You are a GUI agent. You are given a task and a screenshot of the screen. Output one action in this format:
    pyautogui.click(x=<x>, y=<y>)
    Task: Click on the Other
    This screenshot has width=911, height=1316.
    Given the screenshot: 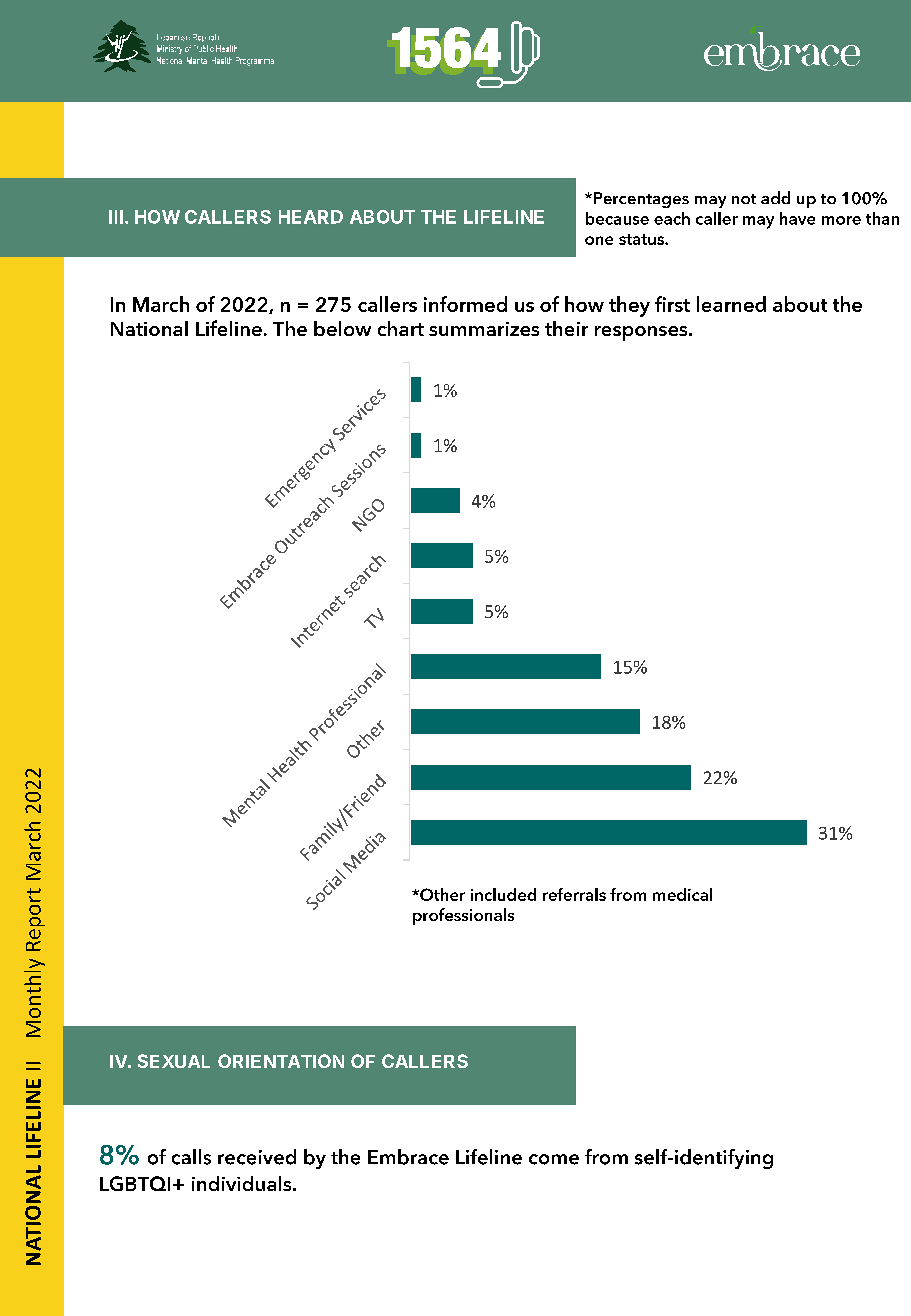 What is the action you would take?
    pyautogui.click(x=441, y=894)
